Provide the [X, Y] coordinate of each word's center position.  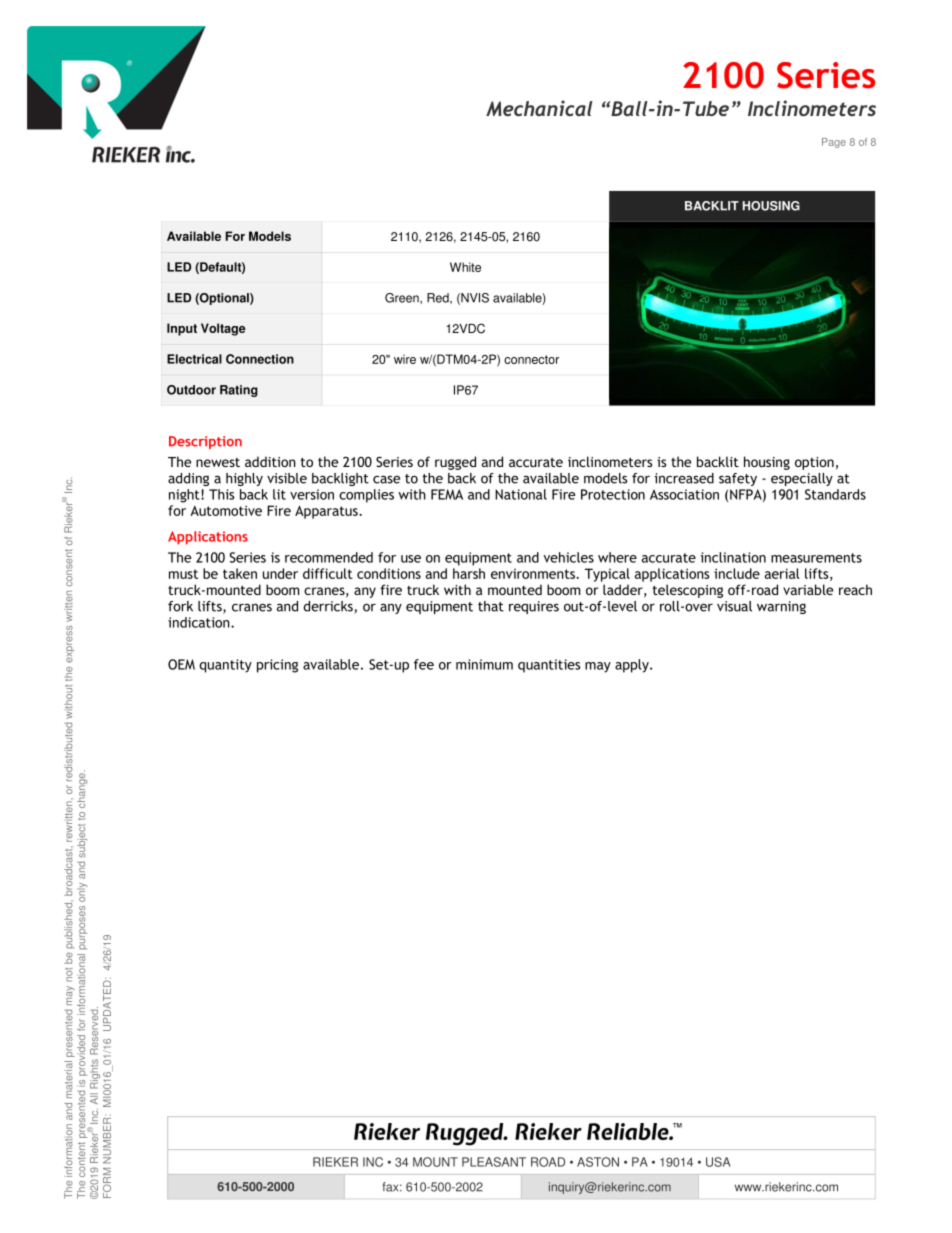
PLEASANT [494, 1162]
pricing [277, 666]
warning [781, 607]
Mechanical [539, 108]
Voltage [223, 329]
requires [534, 607]
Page [834, 143]
